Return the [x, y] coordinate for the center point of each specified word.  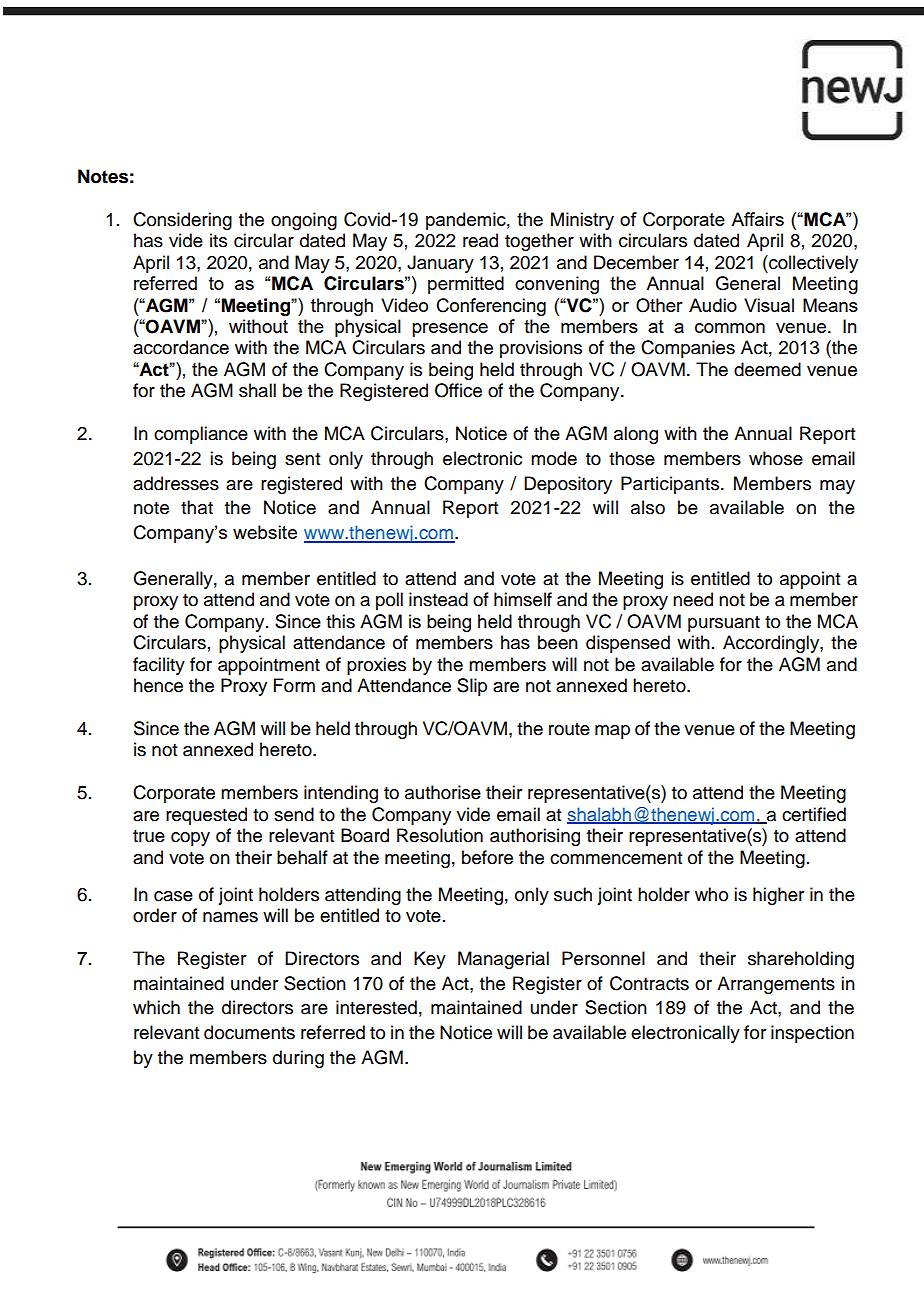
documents [249, 1032]
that [197, 507]
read [480, 240]
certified [814, 814]
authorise [443, 792]
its [218, 240]
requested [206, 816]
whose [776, 458]
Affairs [757, 219]
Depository [568, 485]
